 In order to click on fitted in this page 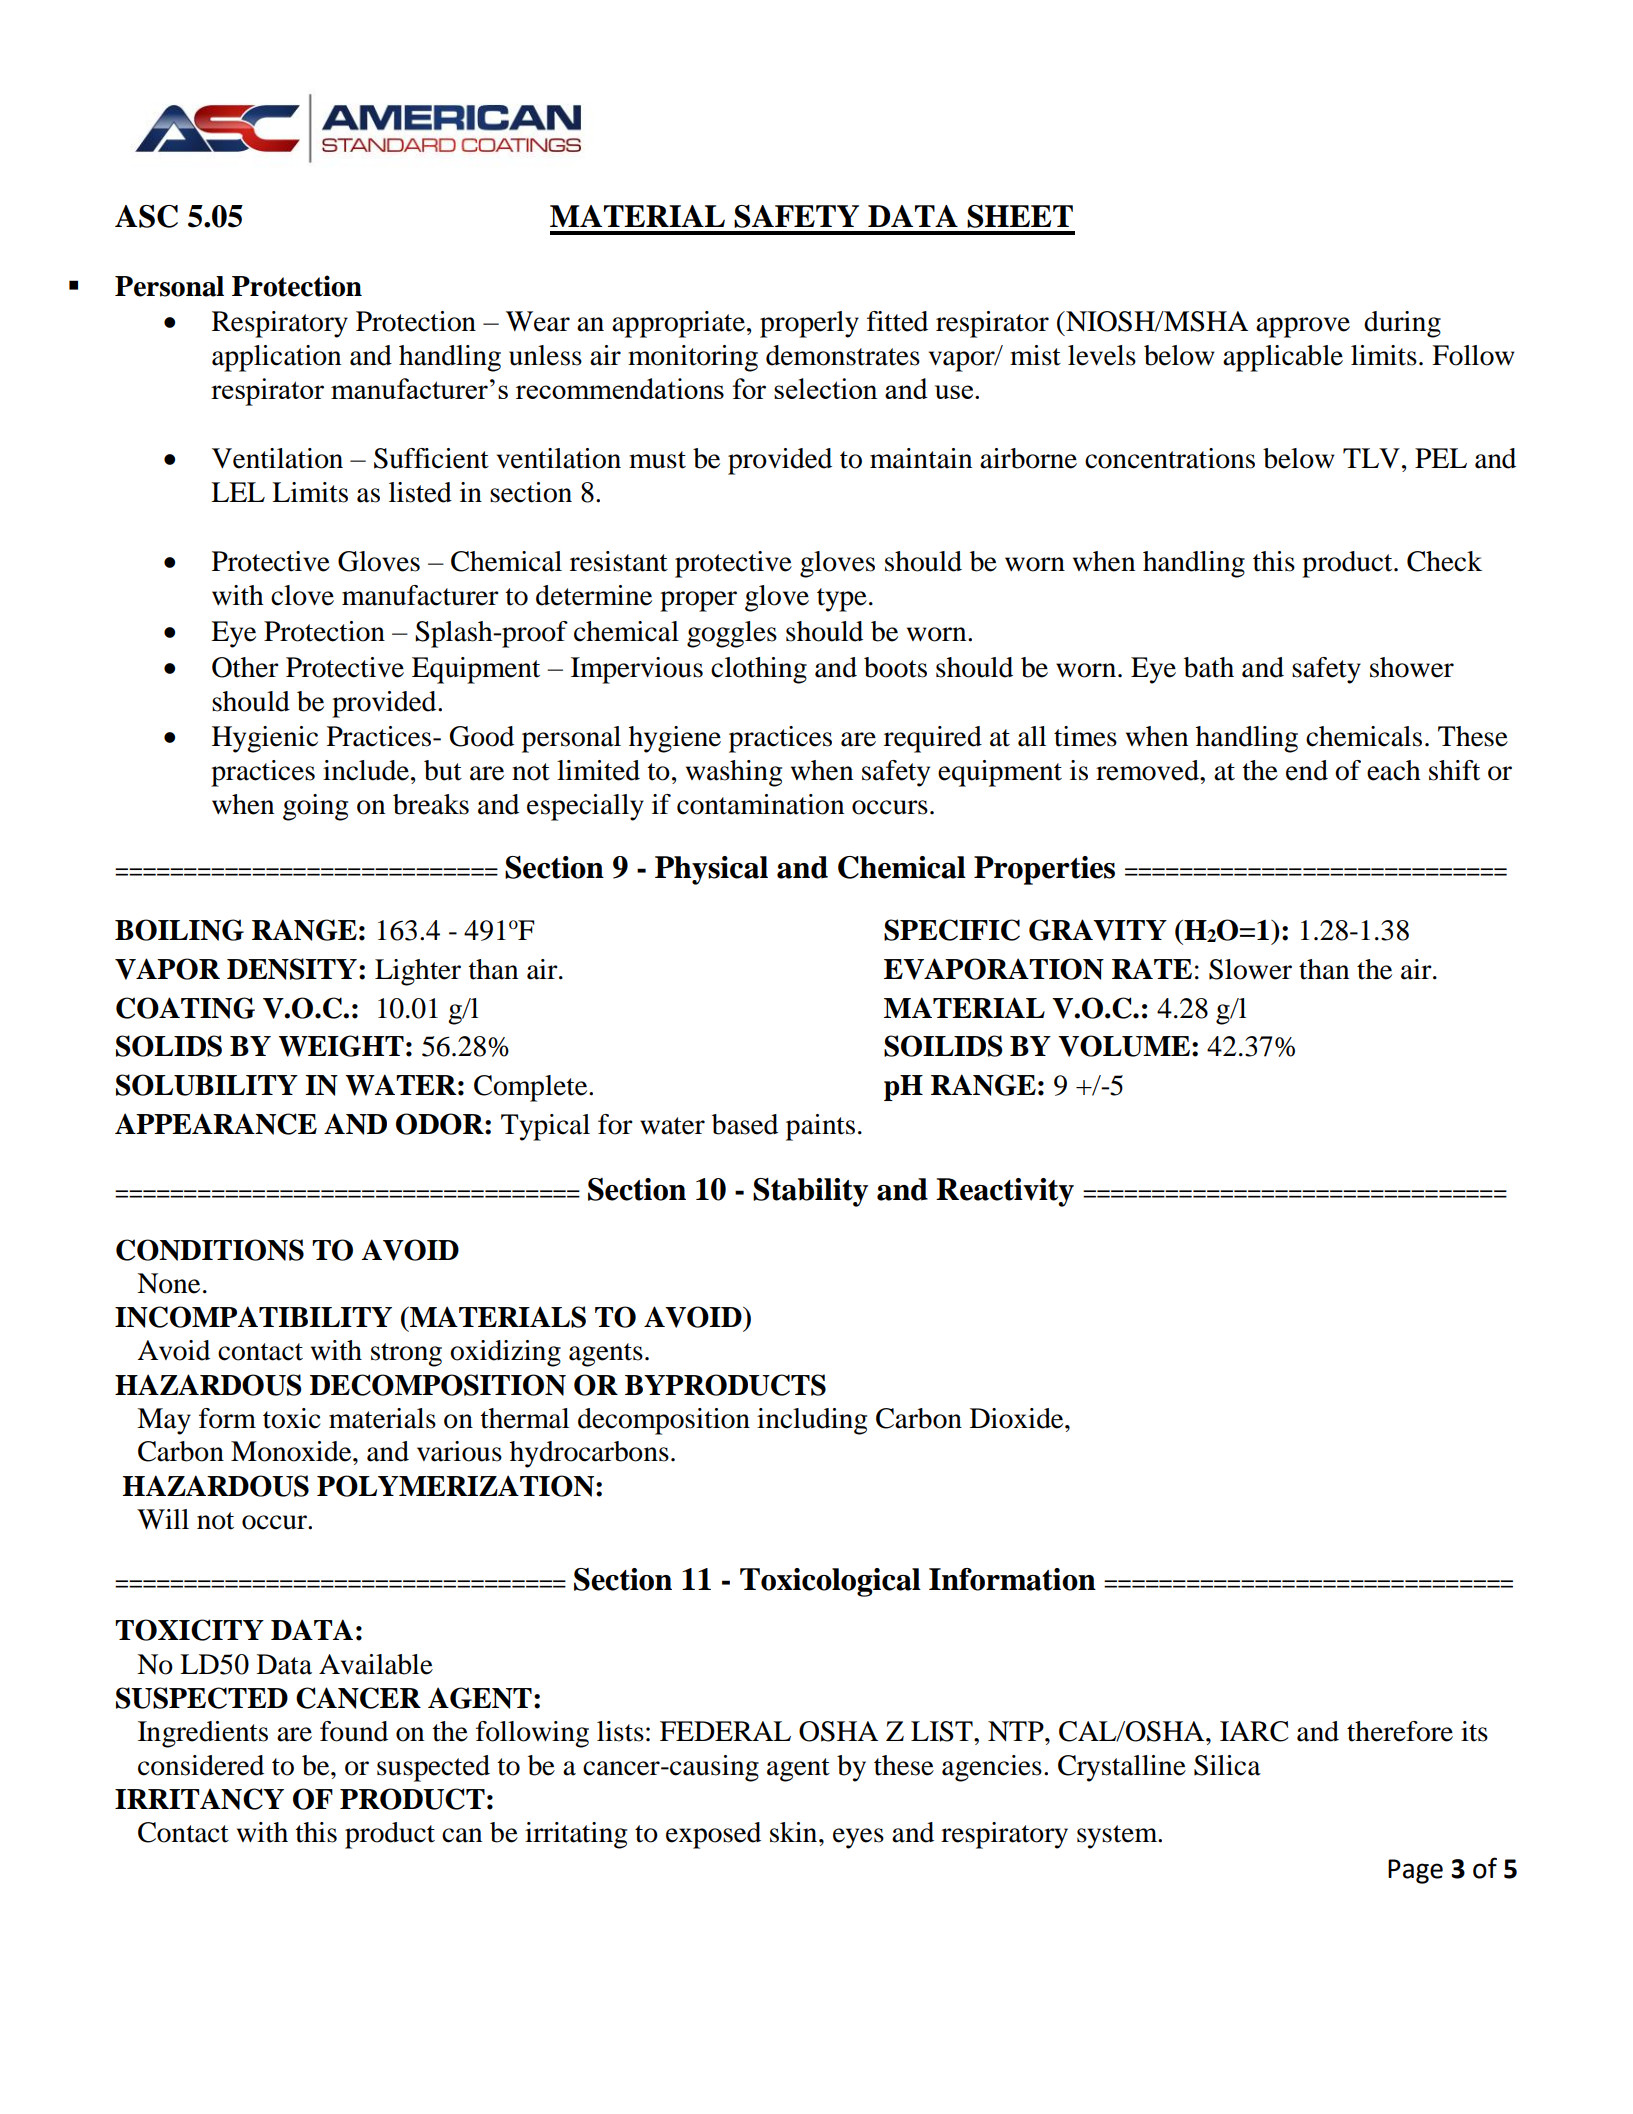, I will do `click(897, 321)`.
